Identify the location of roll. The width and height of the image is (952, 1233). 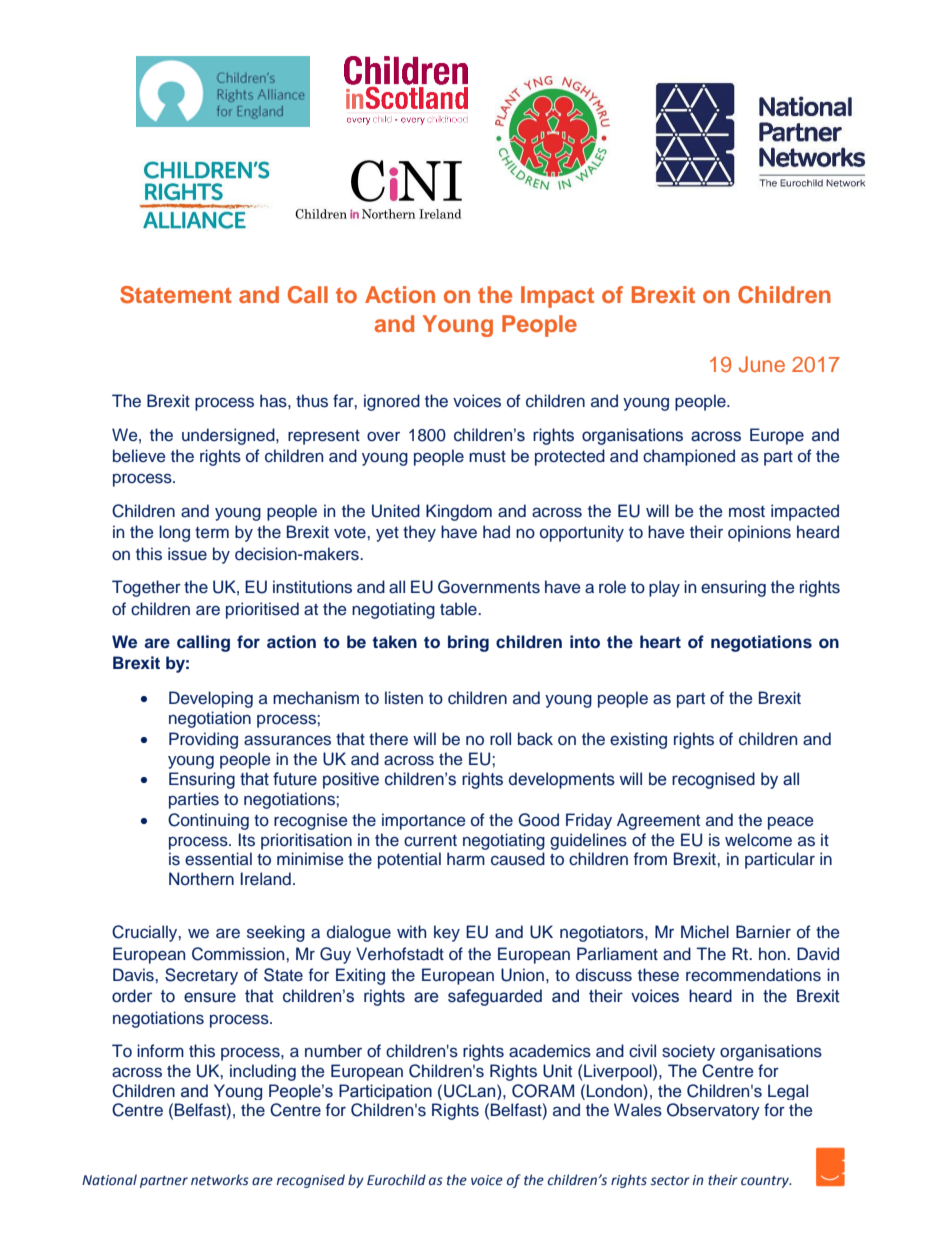
(500, 738).
